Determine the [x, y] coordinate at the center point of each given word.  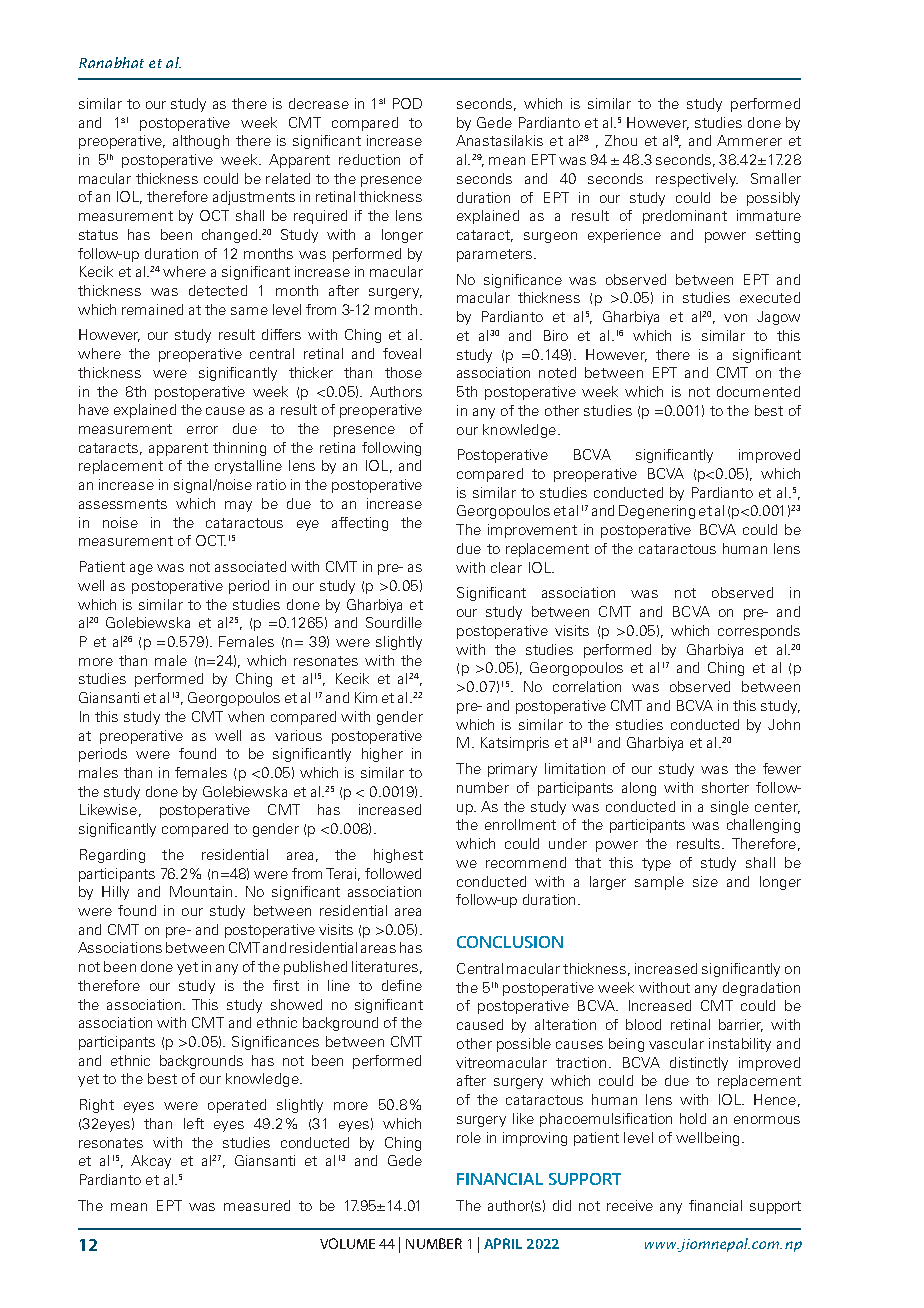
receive [630, 1205]
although [201, 142]
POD [407, 103]
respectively [697, 180]
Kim [366, 697]
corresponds [759, 632]
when [246, 716]
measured [257, 1205]
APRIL [503, 1243]
